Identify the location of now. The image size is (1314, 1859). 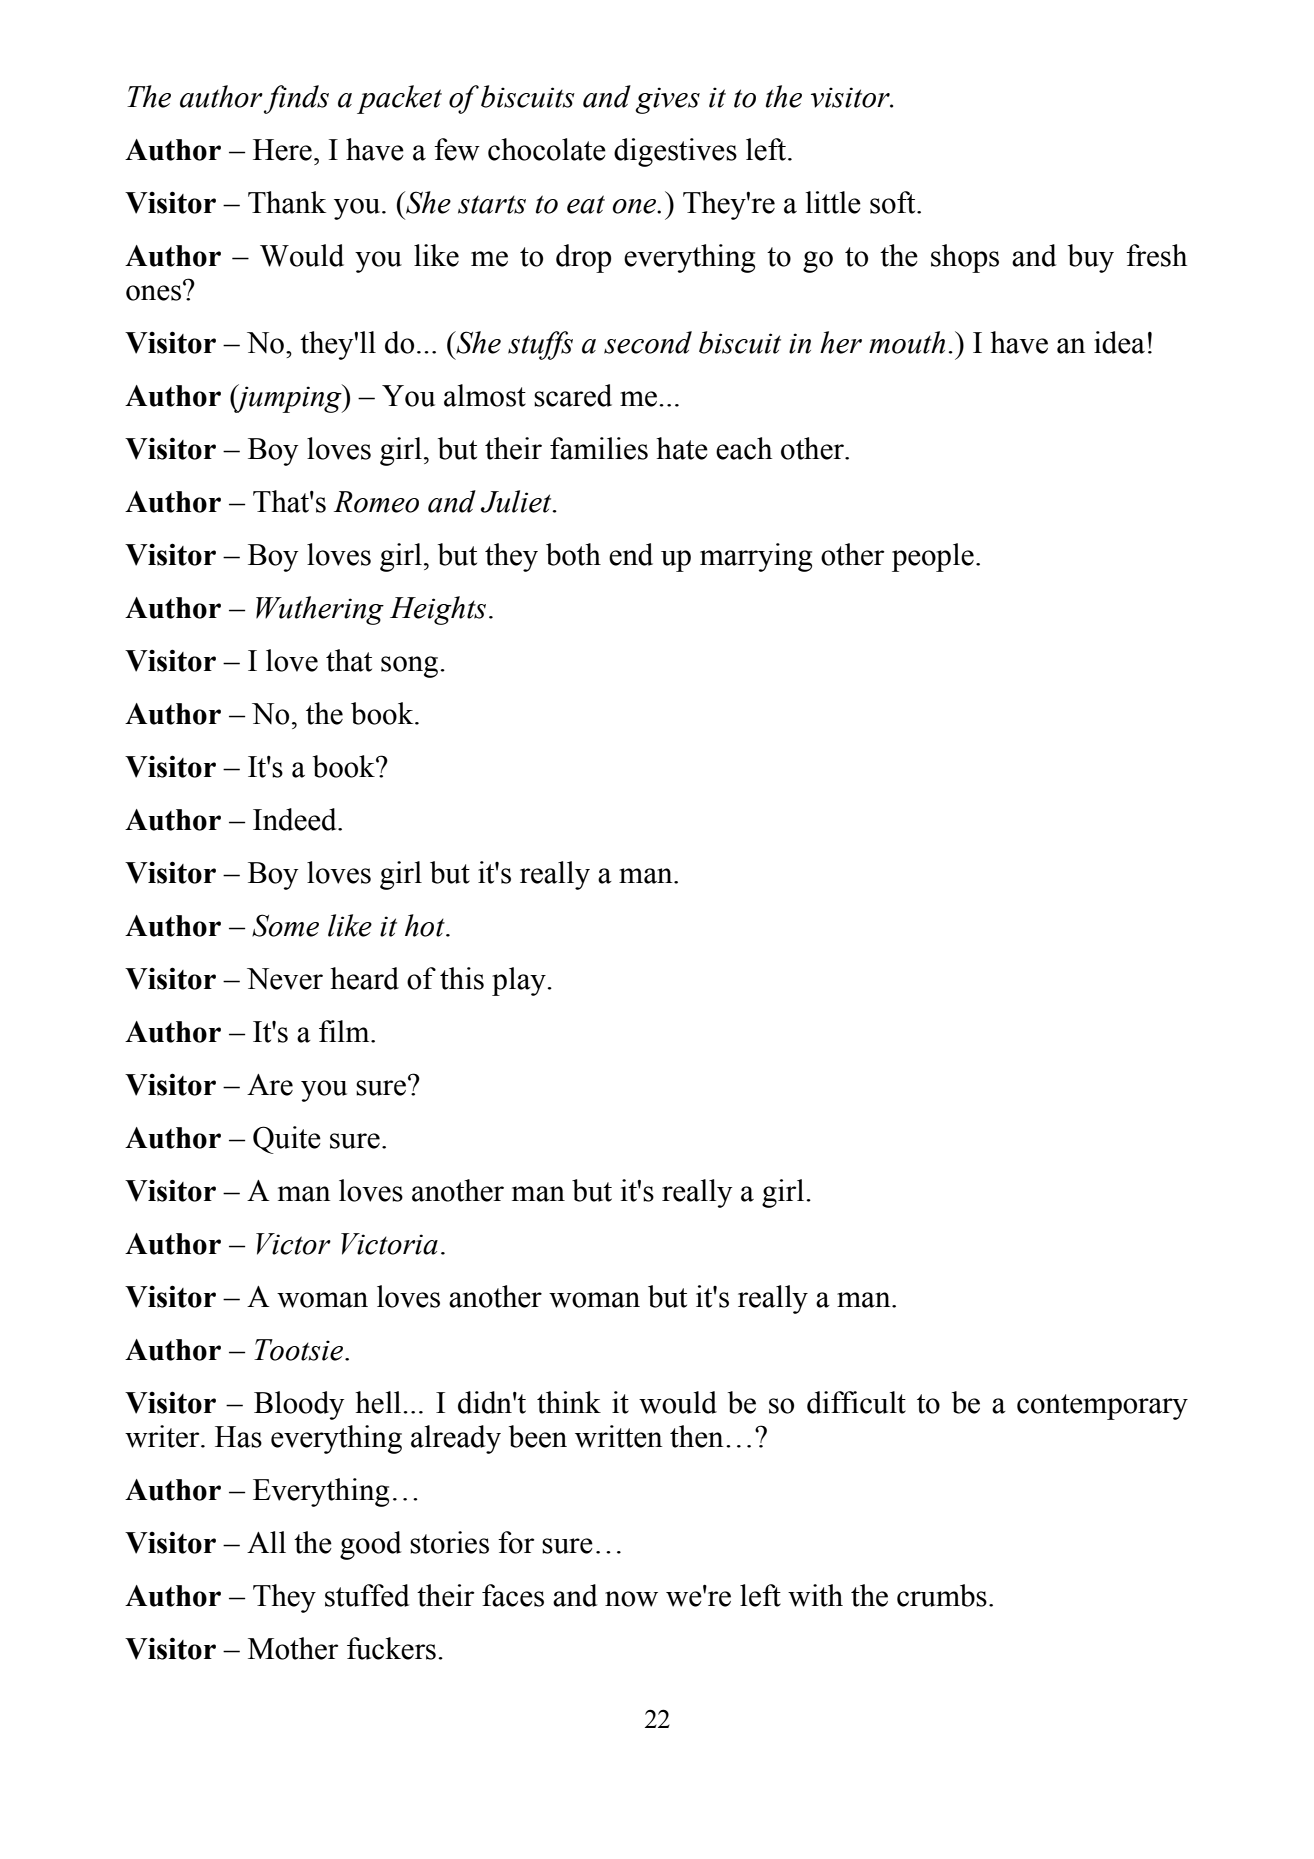
(631, 1599).
